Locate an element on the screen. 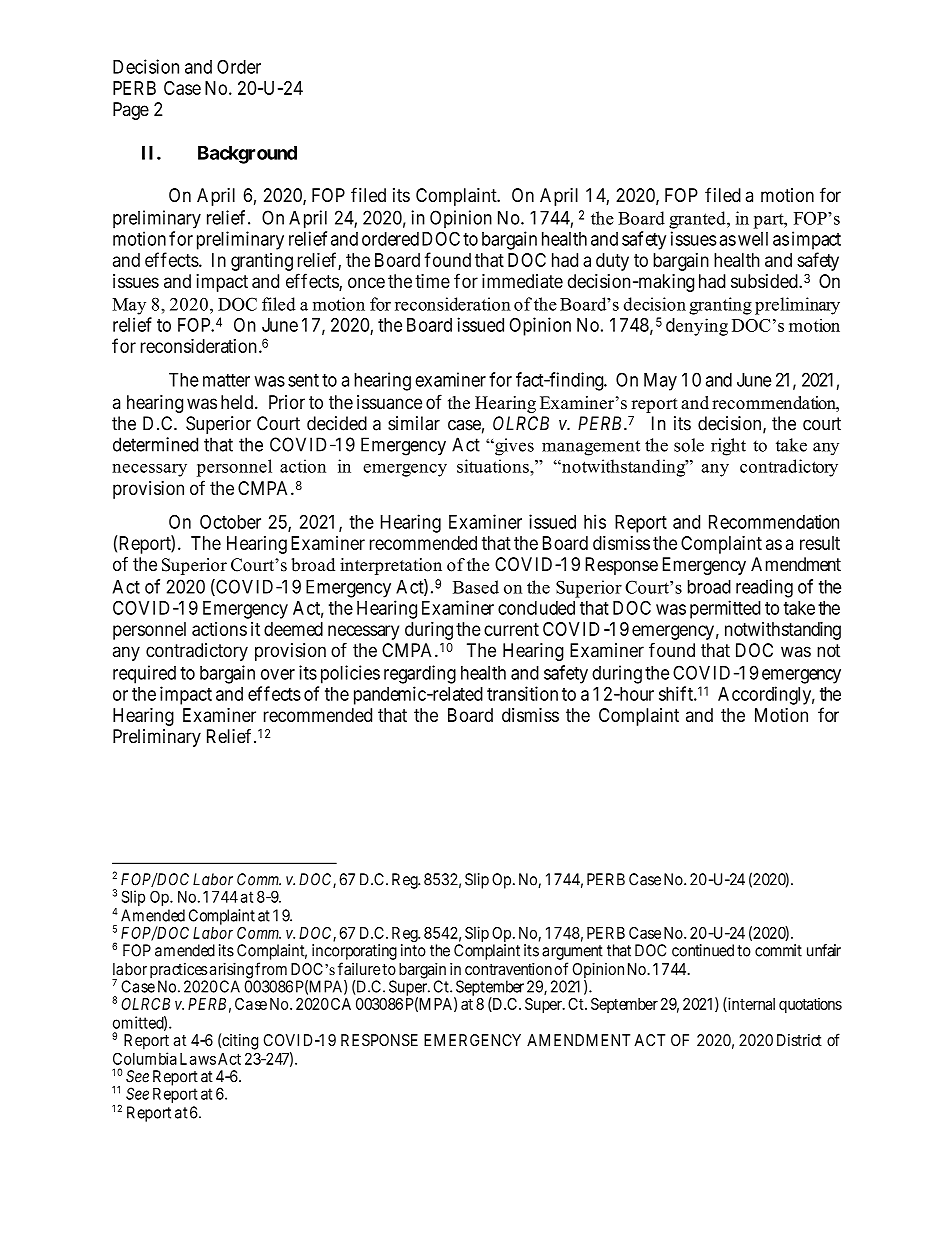  Background is located at coordinates (247, 155).
